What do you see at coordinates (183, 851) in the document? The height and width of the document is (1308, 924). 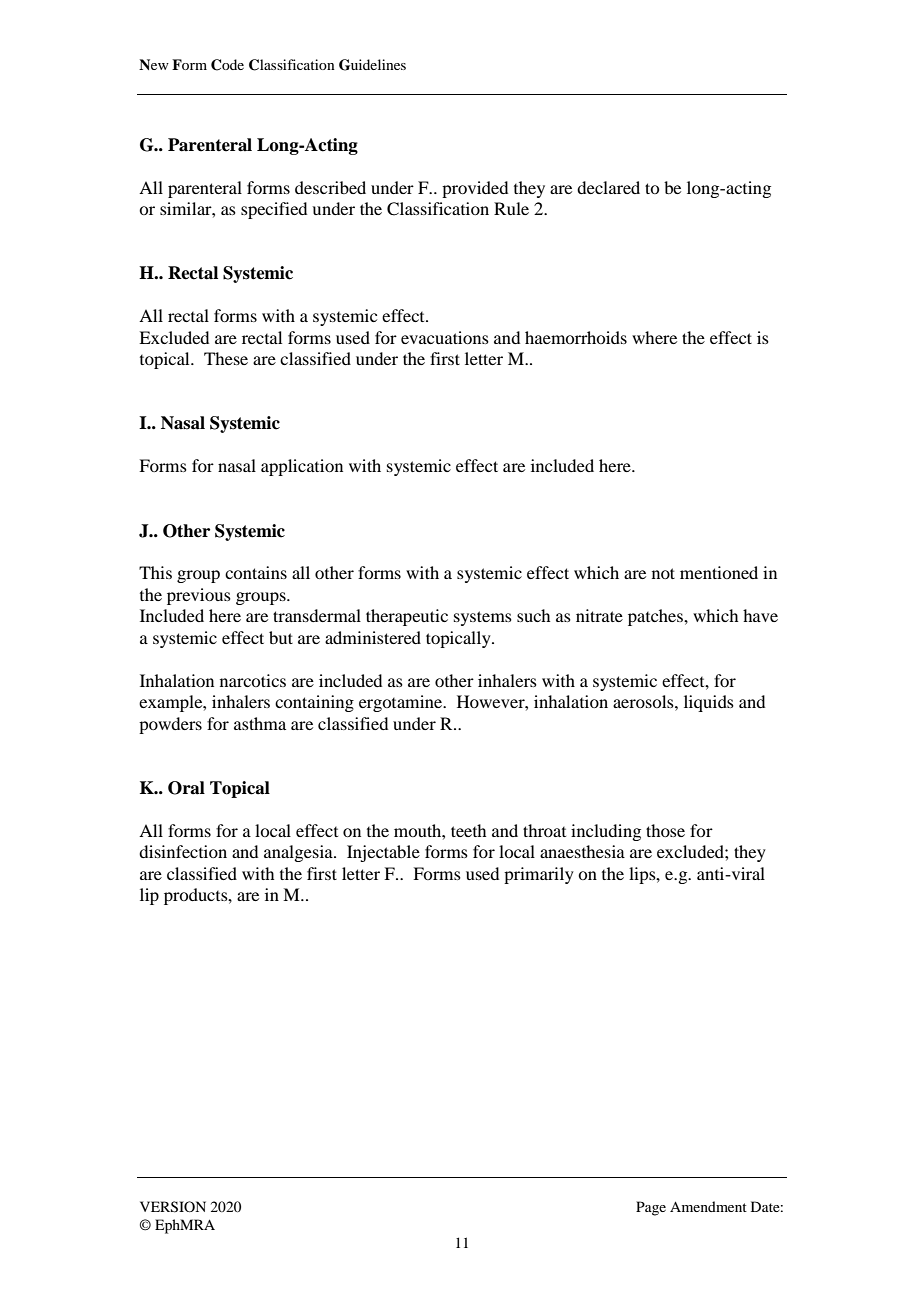 I see `disinfection` at bounding box center [183, 851].
